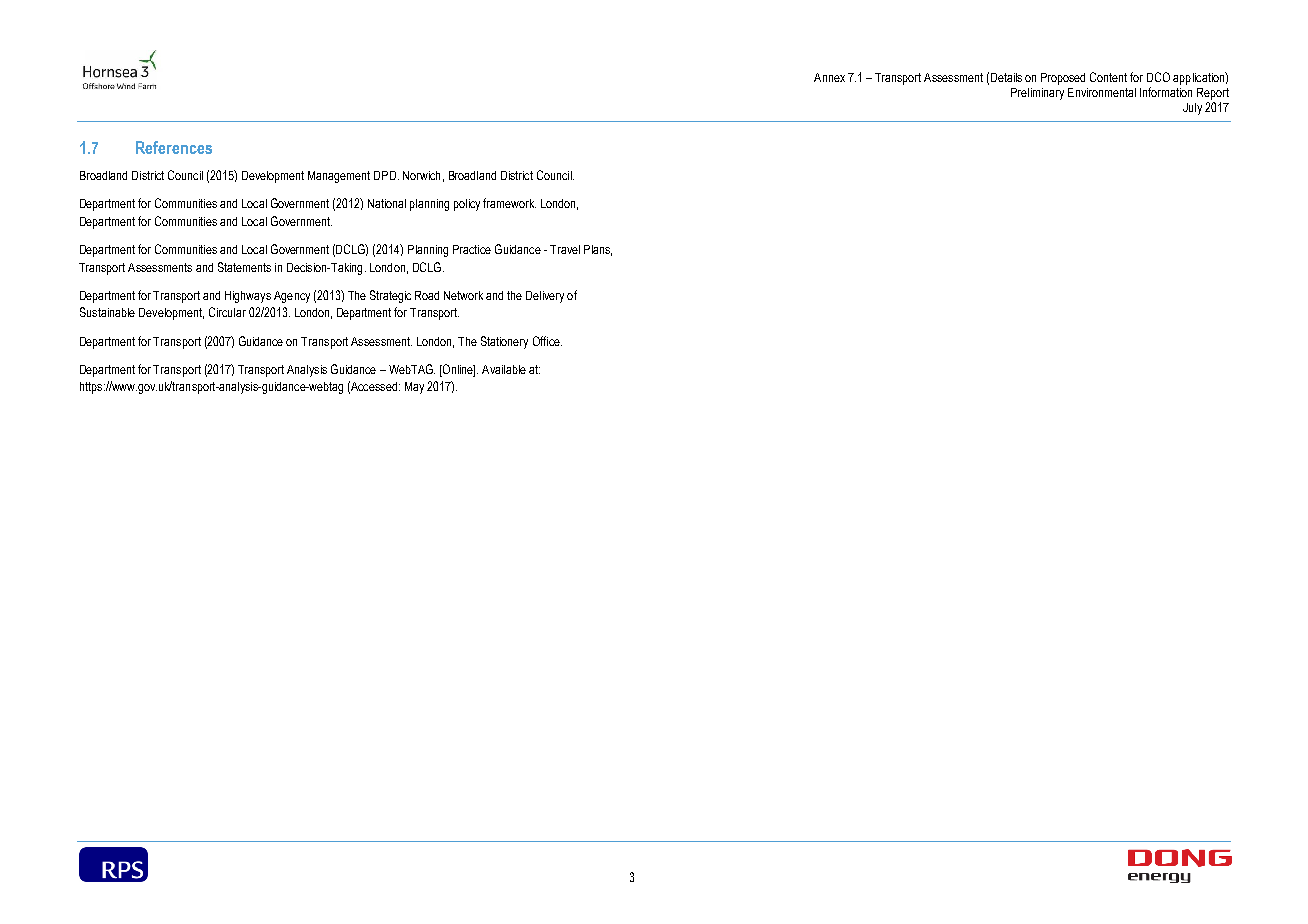 The height and width of the screenshot is (924, 1308). What do you see at coordinates (414, 388) in the screenshot?
I see `May` at bounding box center [414, 388].
